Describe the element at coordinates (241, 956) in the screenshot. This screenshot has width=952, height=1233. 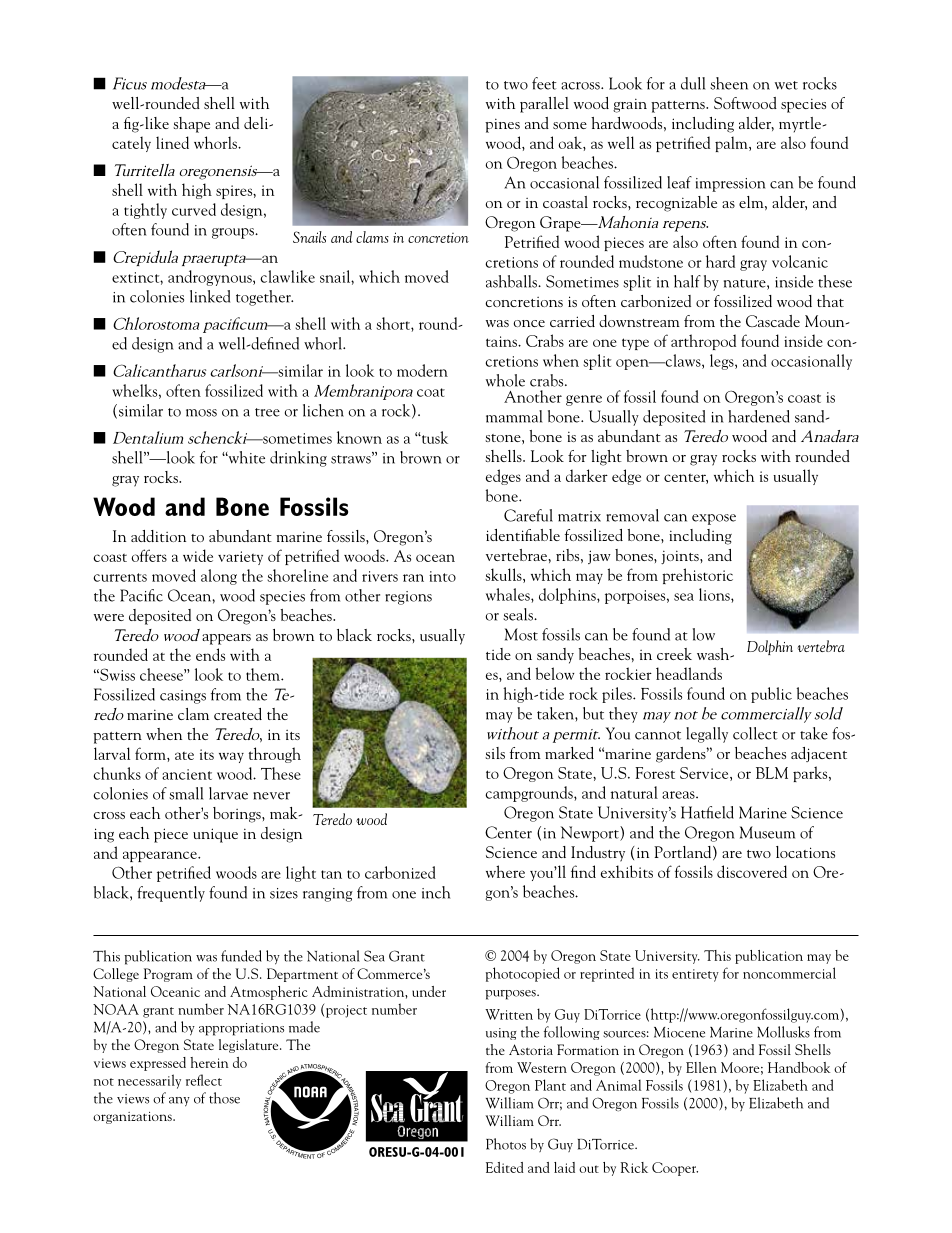
I see `funded` at that location.
